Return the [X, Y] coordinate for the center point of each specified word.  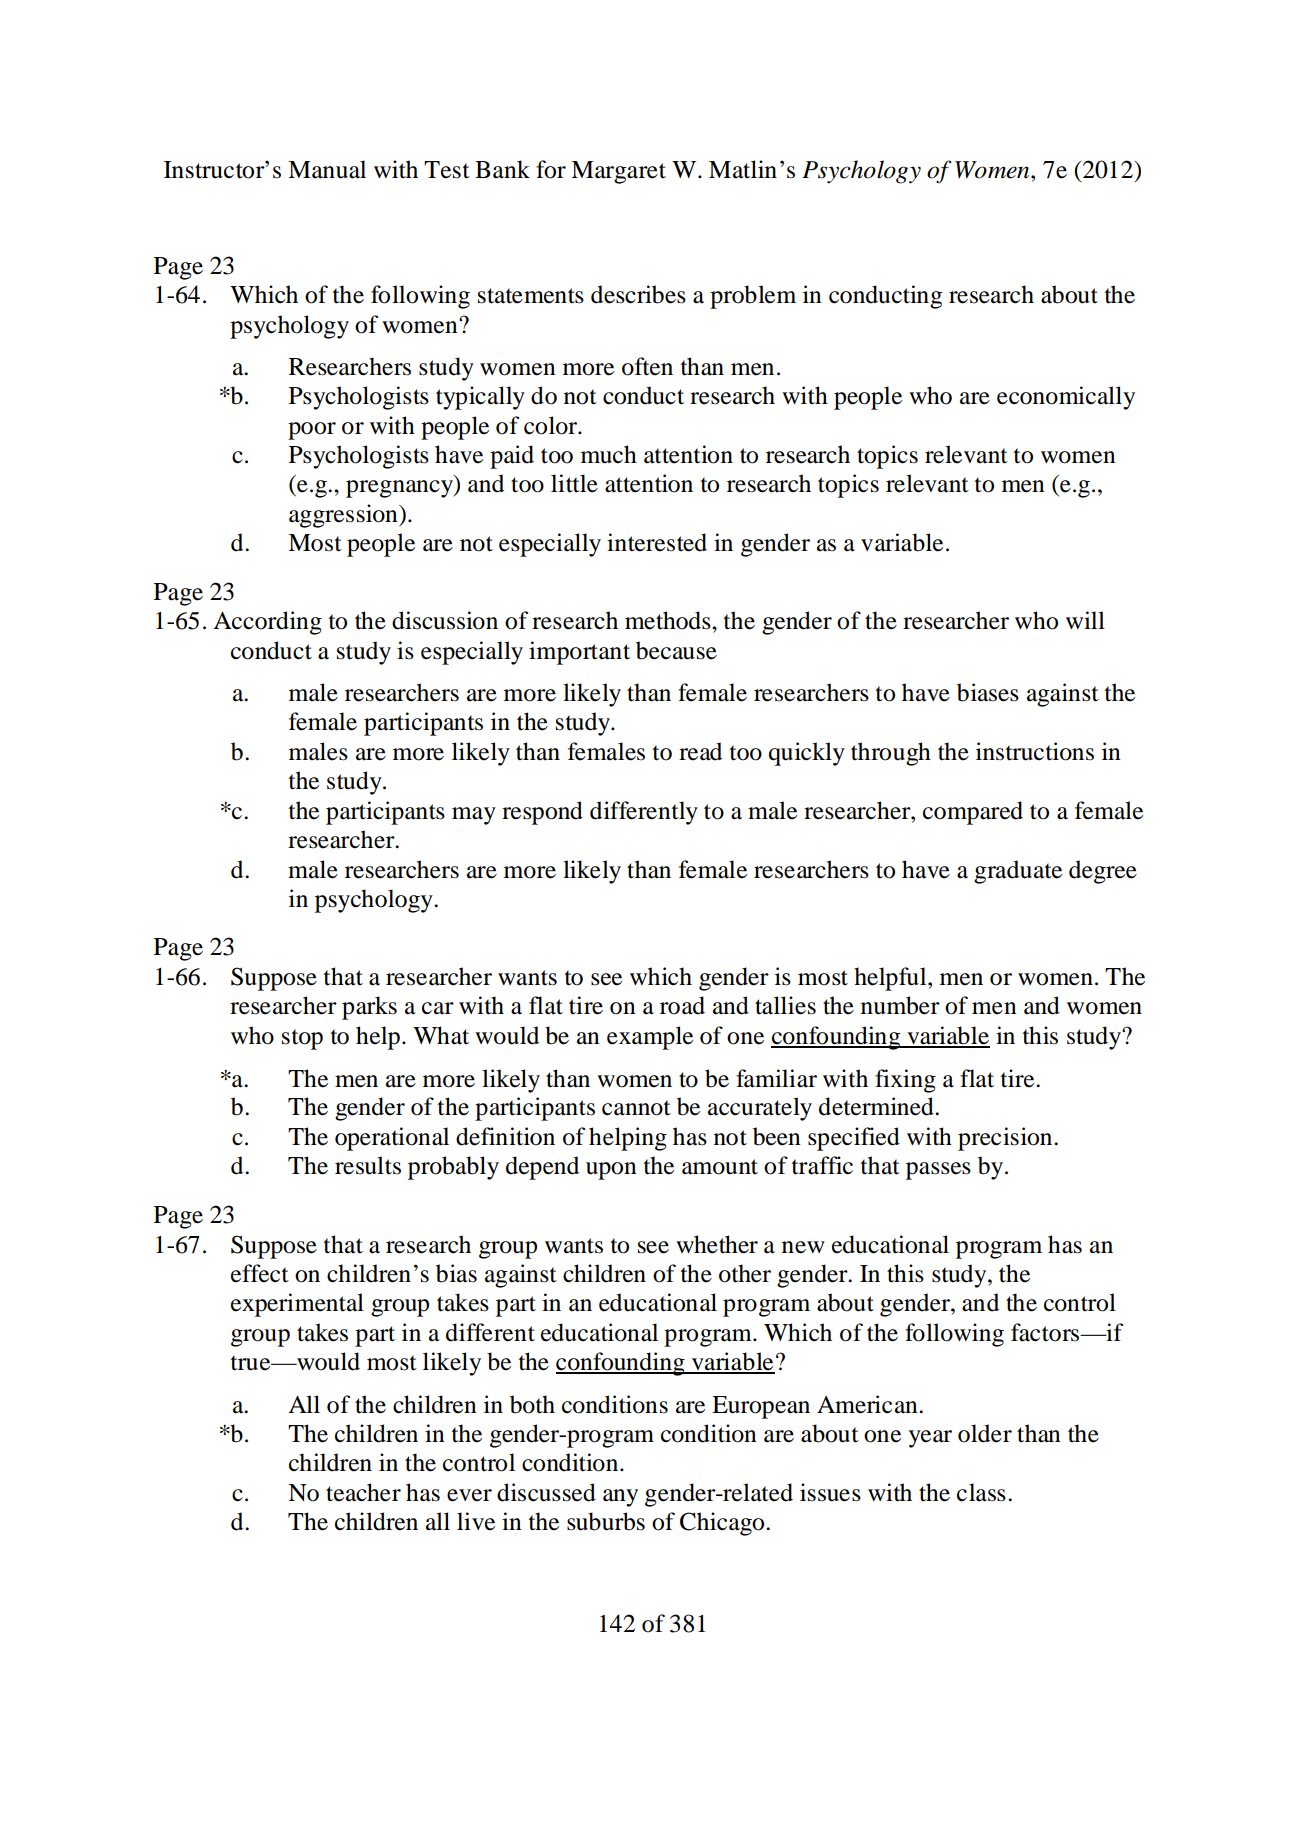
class [981, 1492]
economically [1066, 398]
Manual [327, 169]
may [474, 816]
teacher [363, 1492]
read [700, 751]
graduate [1018, 872]
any [620, 1498]
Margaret [618, 172]
